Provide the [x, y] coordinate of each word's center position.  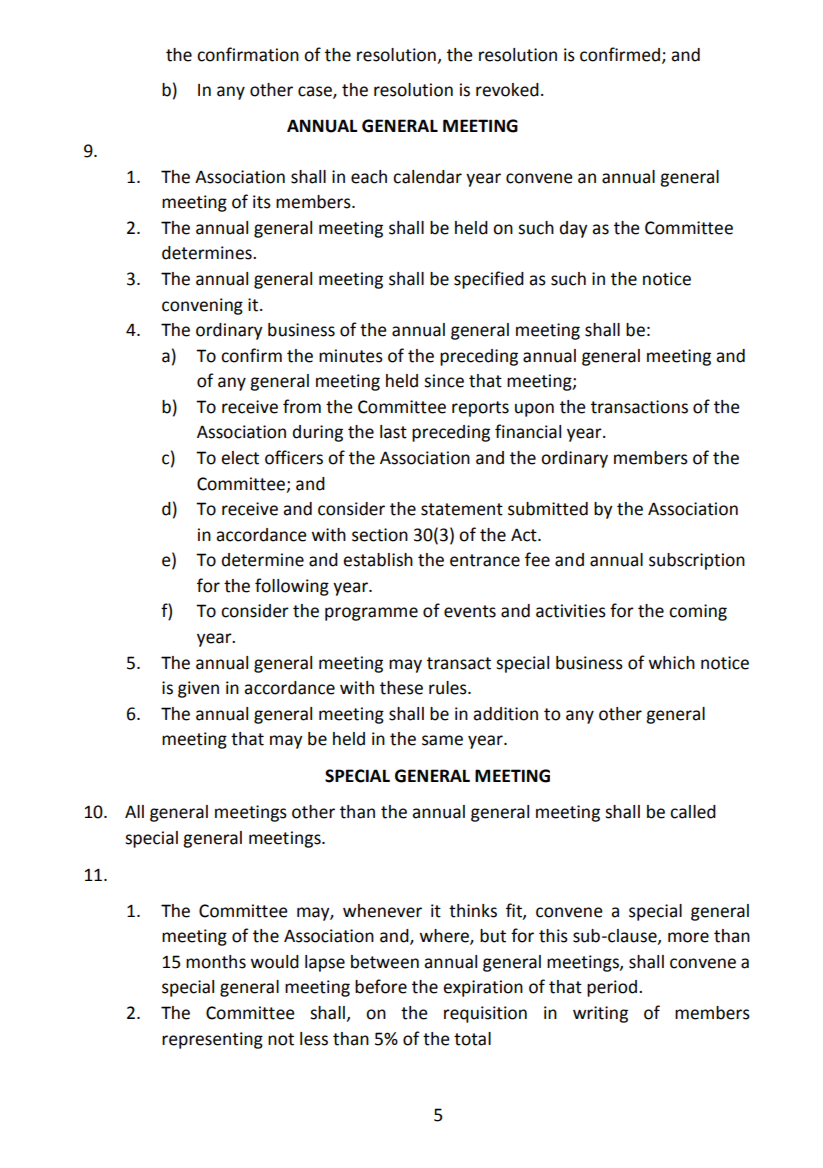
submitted [548, 509]
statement [462, 509]
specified [489, 280]
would [275, 962]
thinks [473, 911]
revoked [507, 90]
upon [534, 410]
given [198, 689]
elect [240, 458]
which [672, 663]
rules [449, 688]
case [316, 92]
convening [202, 306]
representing [212, 1040]
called [693, 812]
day [574, 229]
